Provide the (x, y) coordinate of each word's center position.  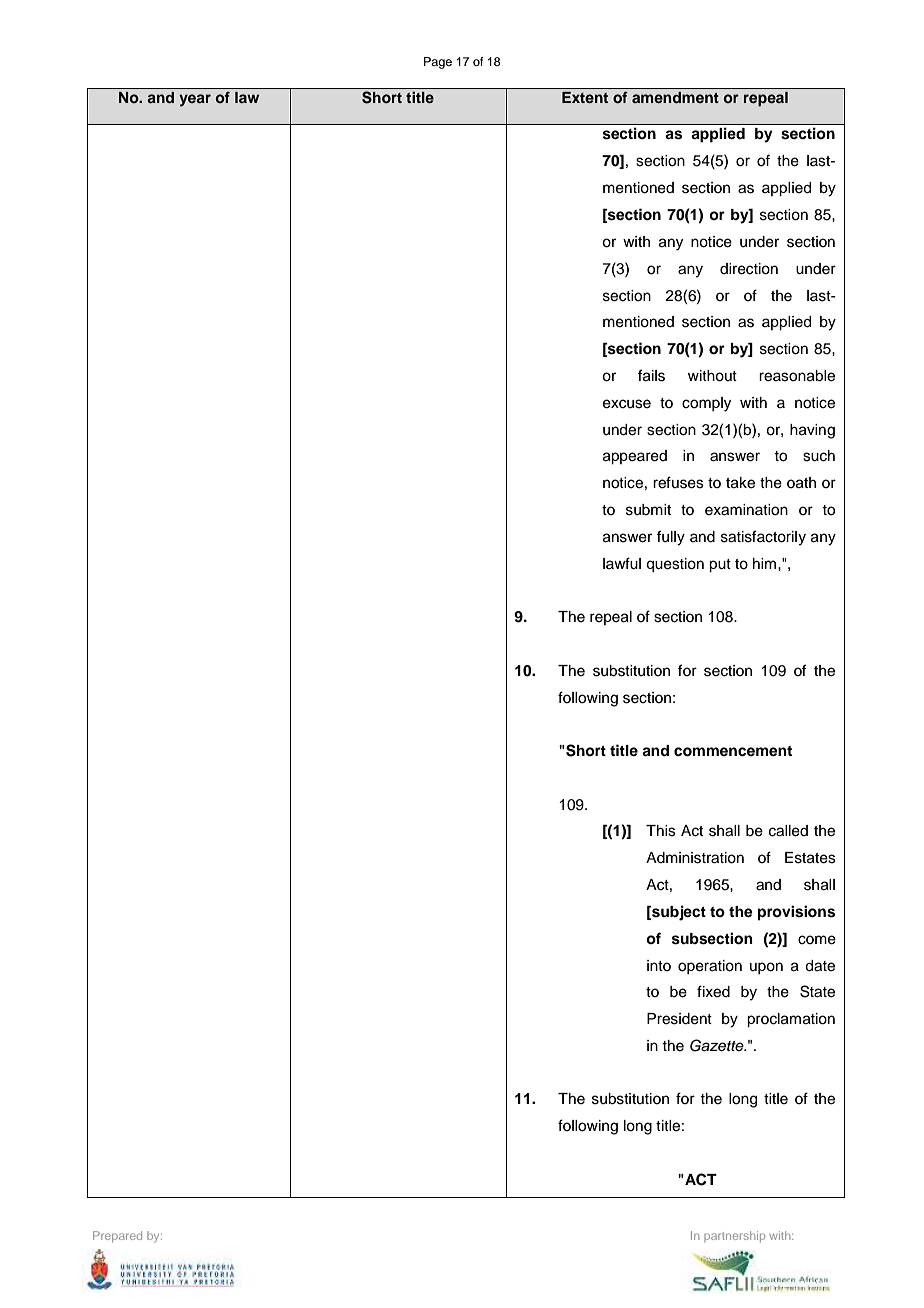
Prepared (117, 1236)
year (195, 100)
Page (438, 63)
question (675, 565)
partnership (734, 1236)
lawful (622, 563)
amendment (675, 97)
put (720, 566)
